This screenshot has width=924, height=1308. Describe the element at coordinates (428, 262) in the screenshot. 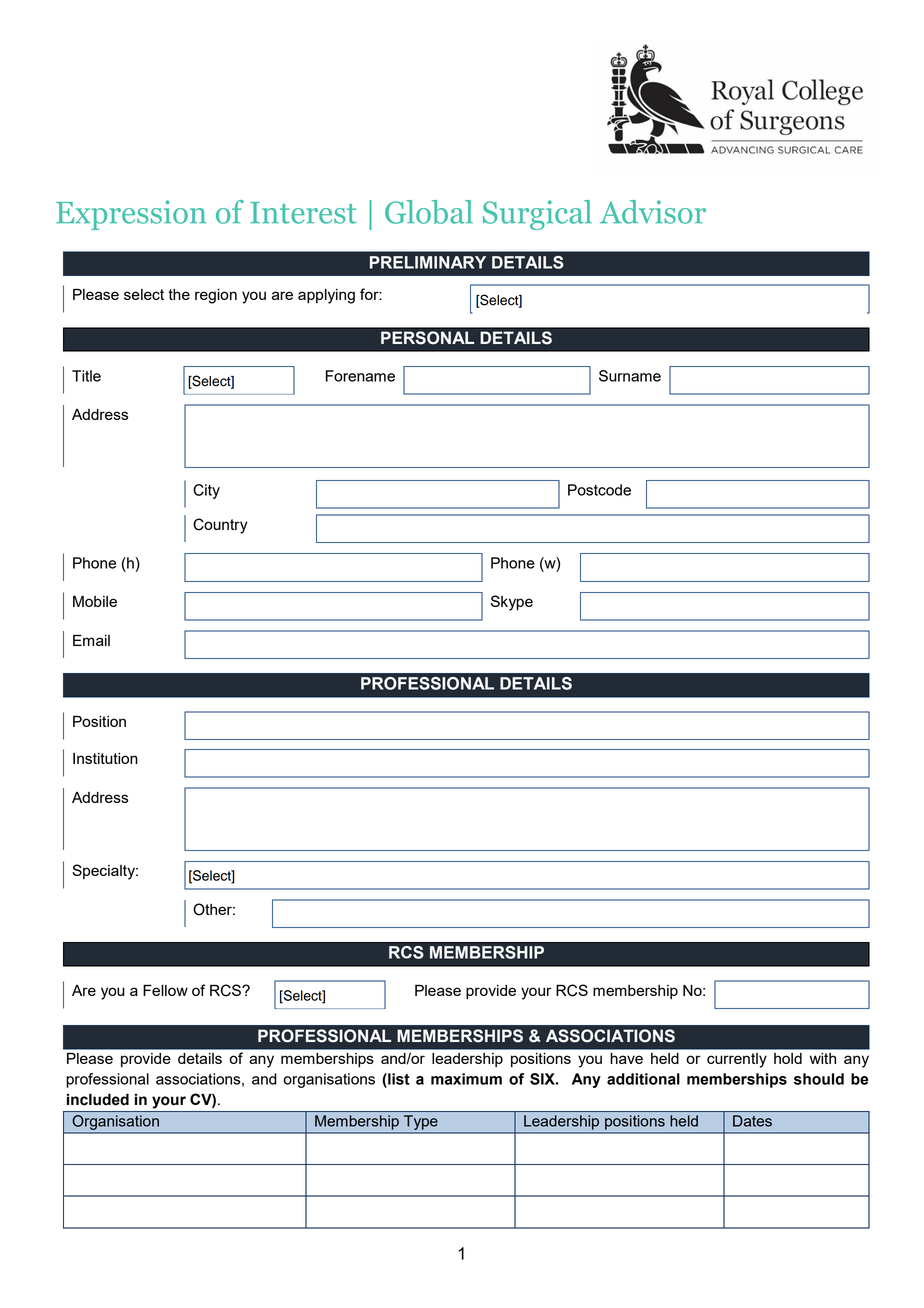

I see `PRELIMINARY` at that location.
